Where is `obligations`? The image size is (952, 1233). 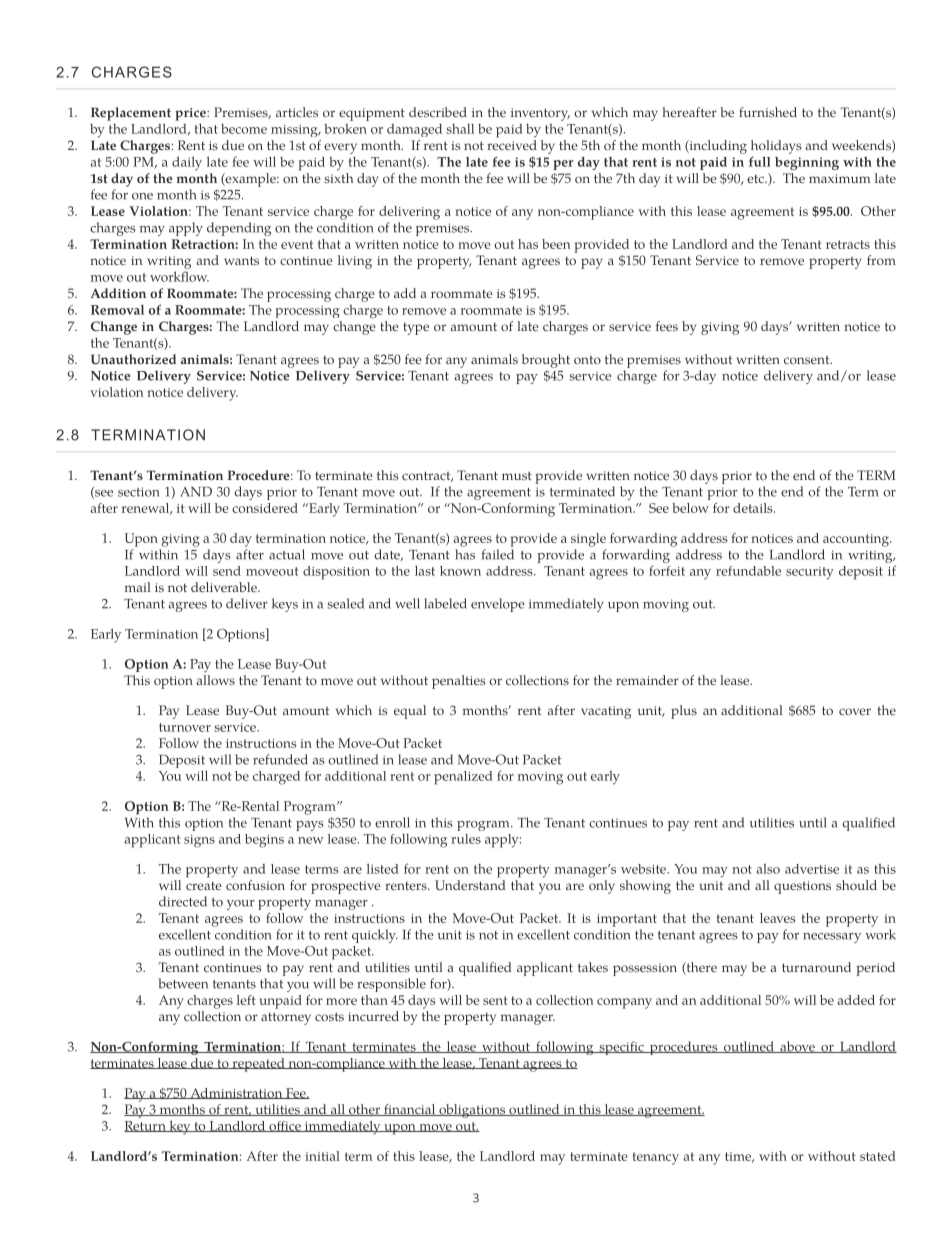
obligations is located at coordinates (472, 1111).
